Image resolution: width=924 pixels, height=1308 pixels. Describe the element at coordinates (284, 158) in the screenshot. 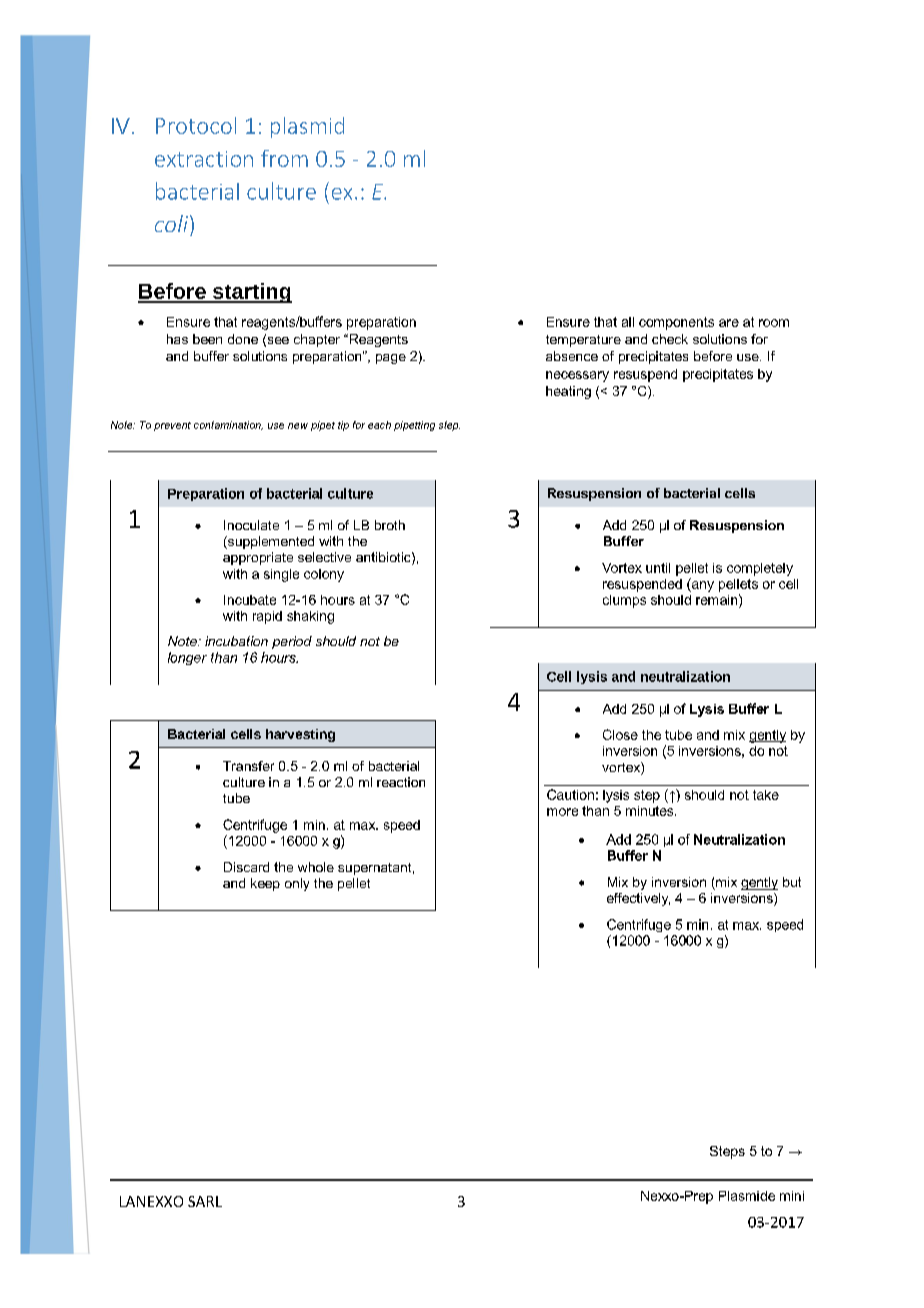

I see `from` at that location.
